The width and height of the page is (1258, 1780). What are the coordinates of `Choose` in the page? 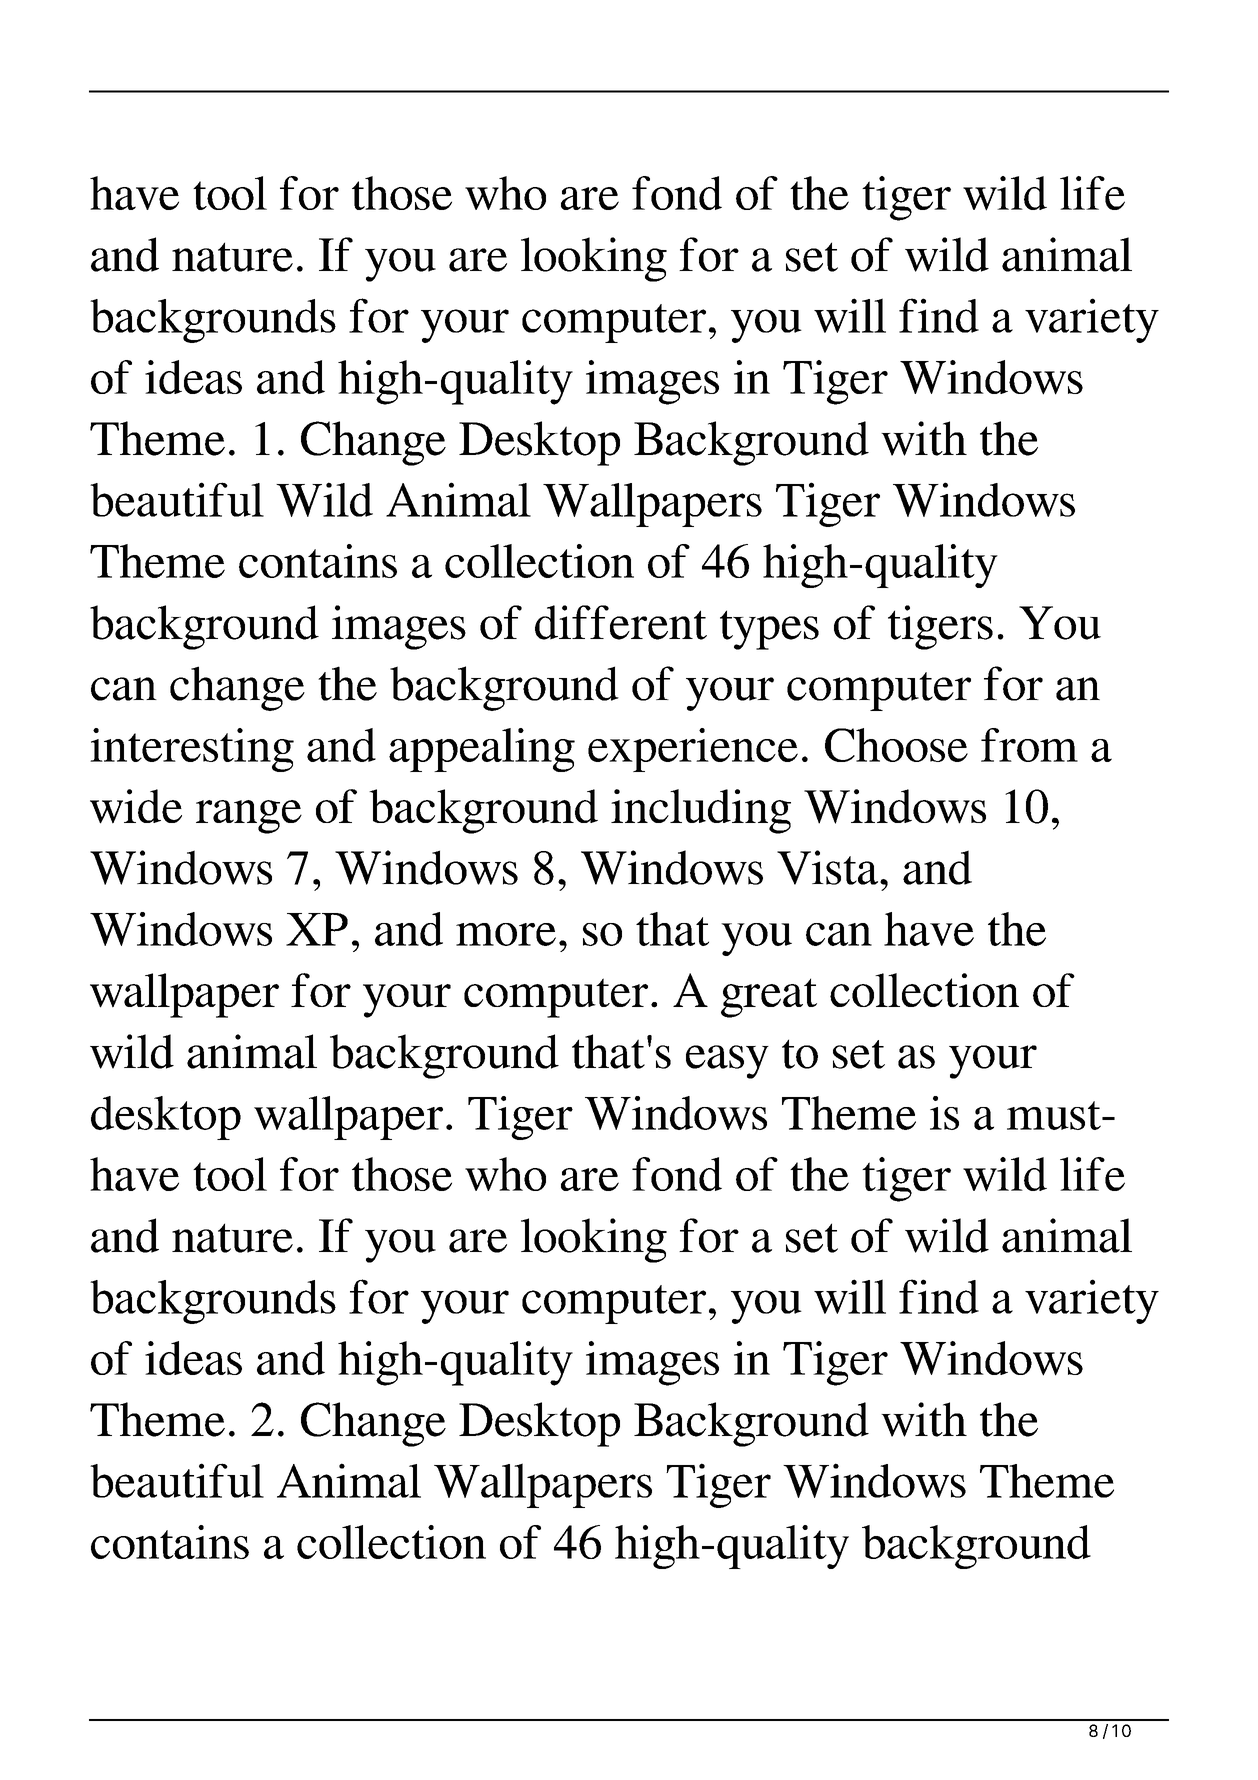 It's located at (896, 745).
